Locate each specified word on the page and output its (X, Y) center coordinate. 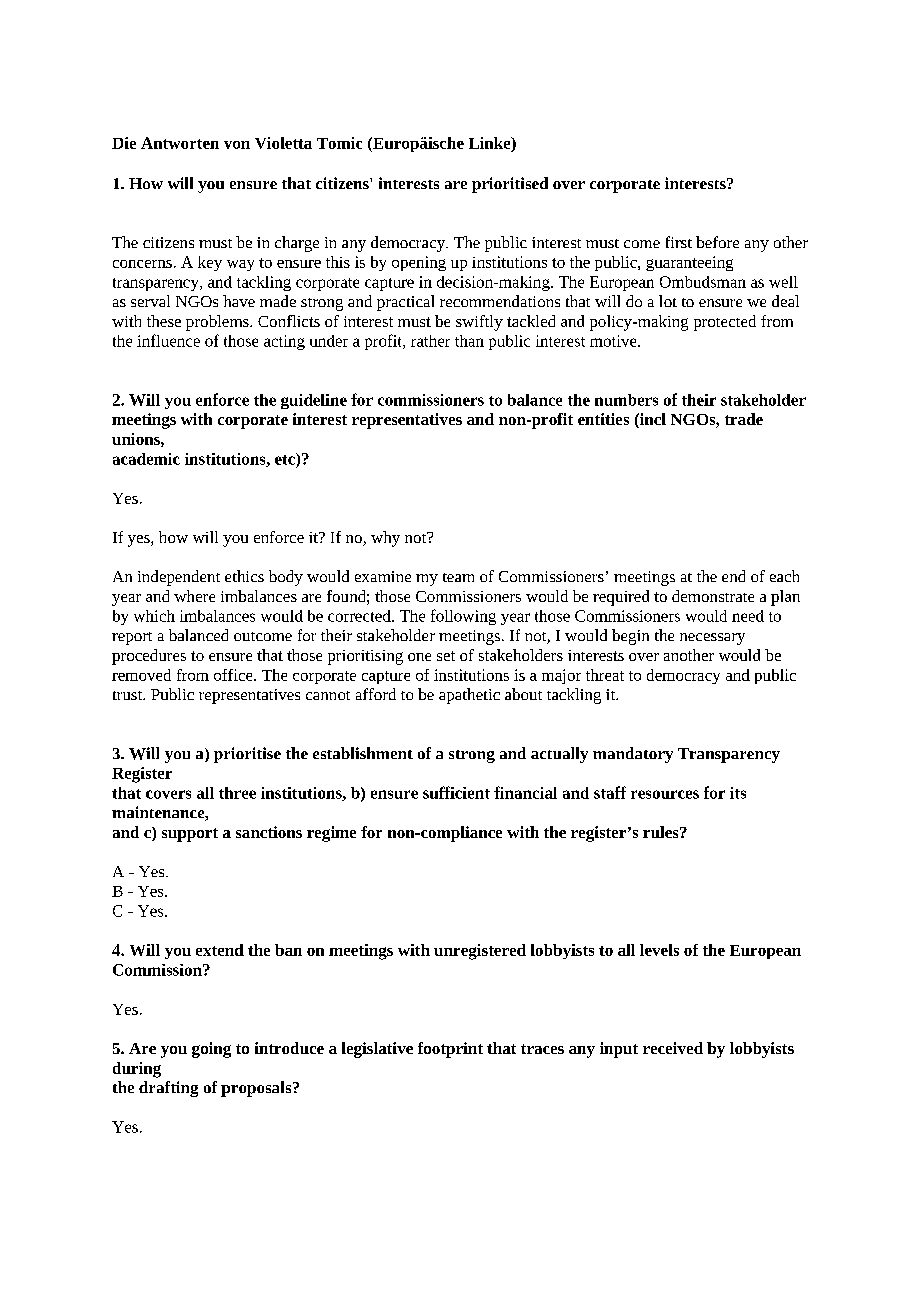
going (211, 1050)
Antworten (180, 143)
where (194, 596)
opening (419, 263)
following (463, 617)
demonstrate (713, 596)
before (717, 242)
